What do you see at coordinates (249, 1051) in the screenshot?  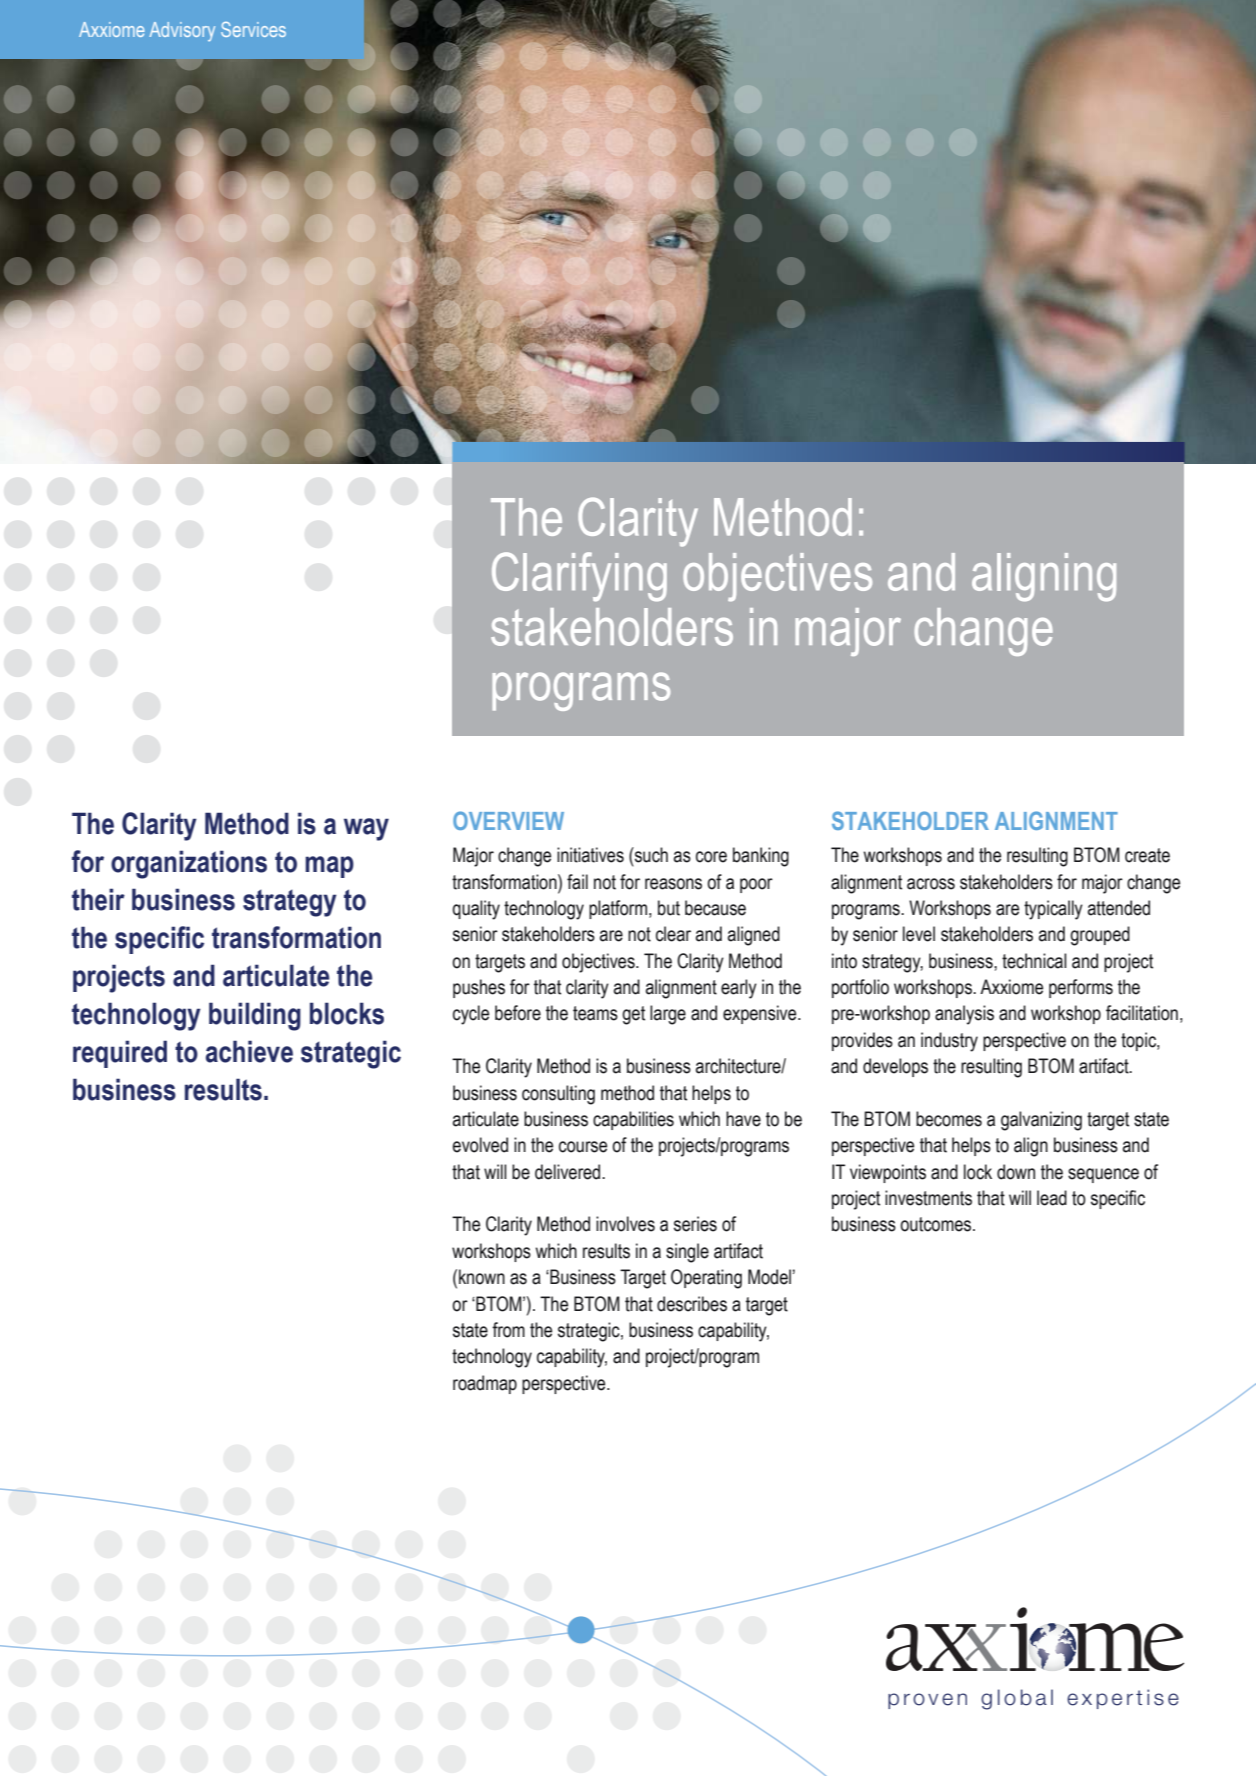 I see `achieve` at bounding box center [249, 1051].
